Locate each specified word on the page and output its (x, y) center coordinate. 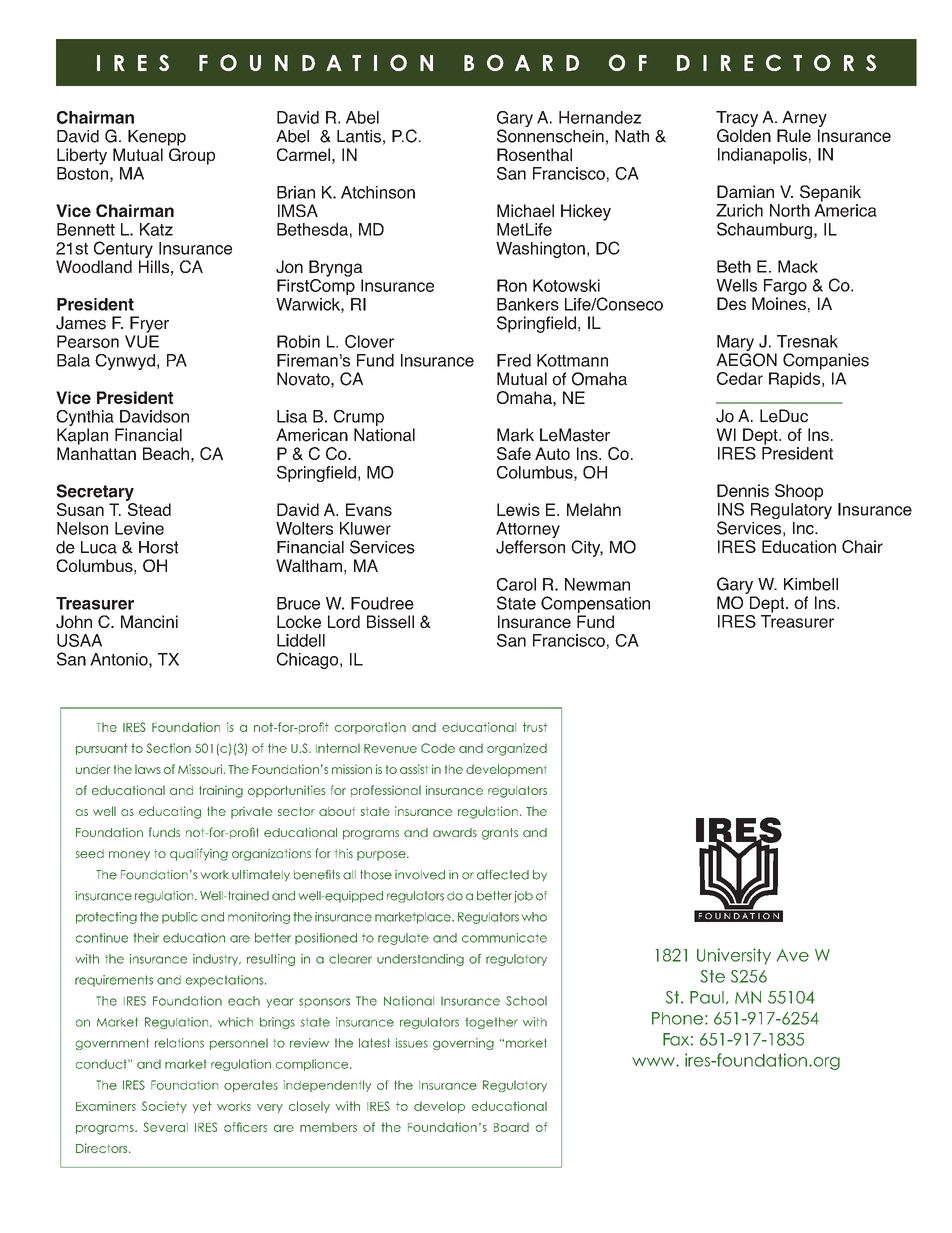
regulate (403, 939)
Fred (514, 360)
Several (165, 1127)
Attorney (528, 531)
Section (168, 748)
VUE (142, 341)
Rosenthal (534, 154)
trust (535, 727)
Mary (735, 343)
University (734, 956)
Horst (158, 547)
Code (438, 748)
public (180, 918)
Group (192, 156)
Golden (744, 135)
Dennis (743, 490)
